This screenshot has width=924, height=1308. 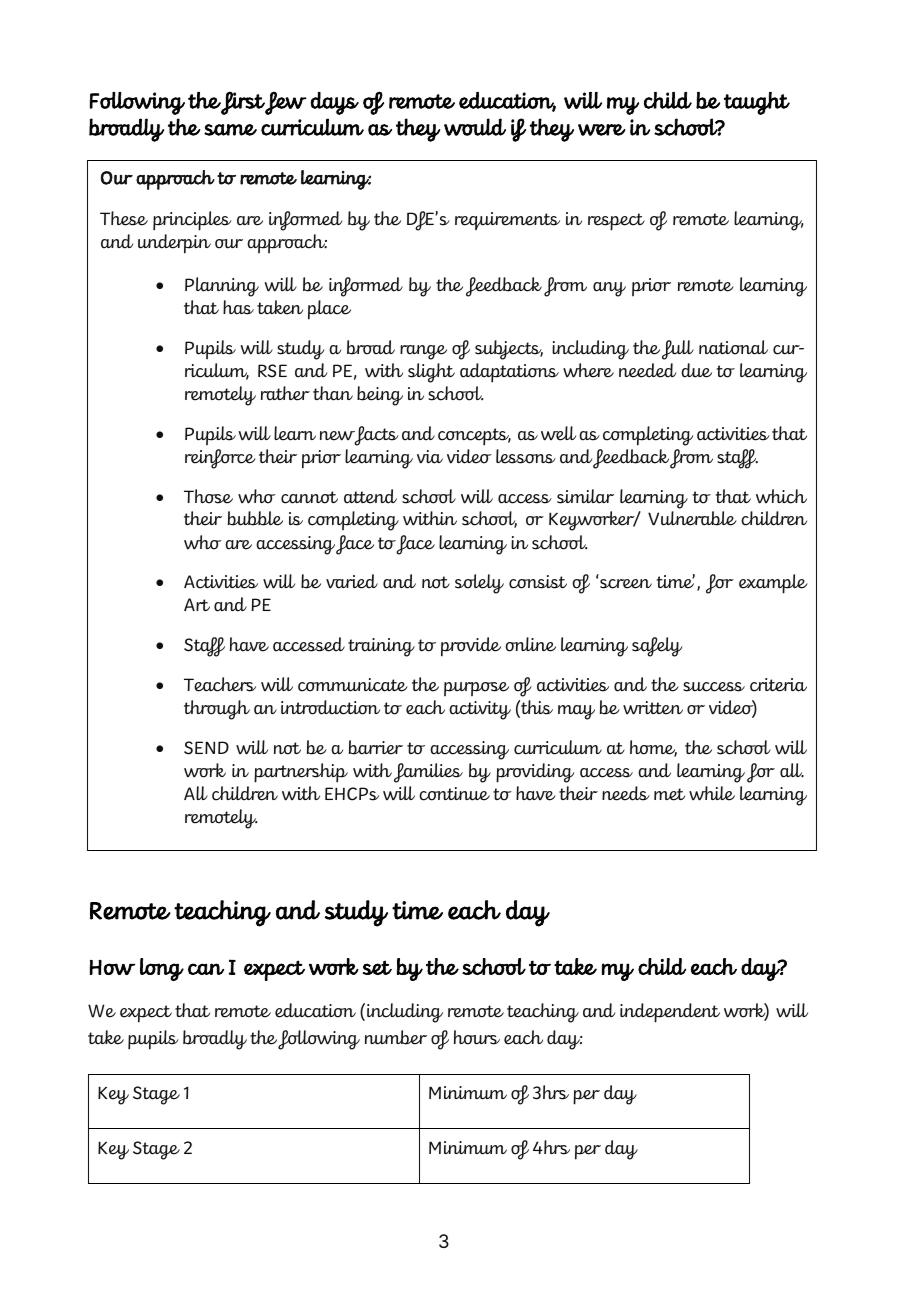 I want to click on hours, so click(x=477, y=1037).
